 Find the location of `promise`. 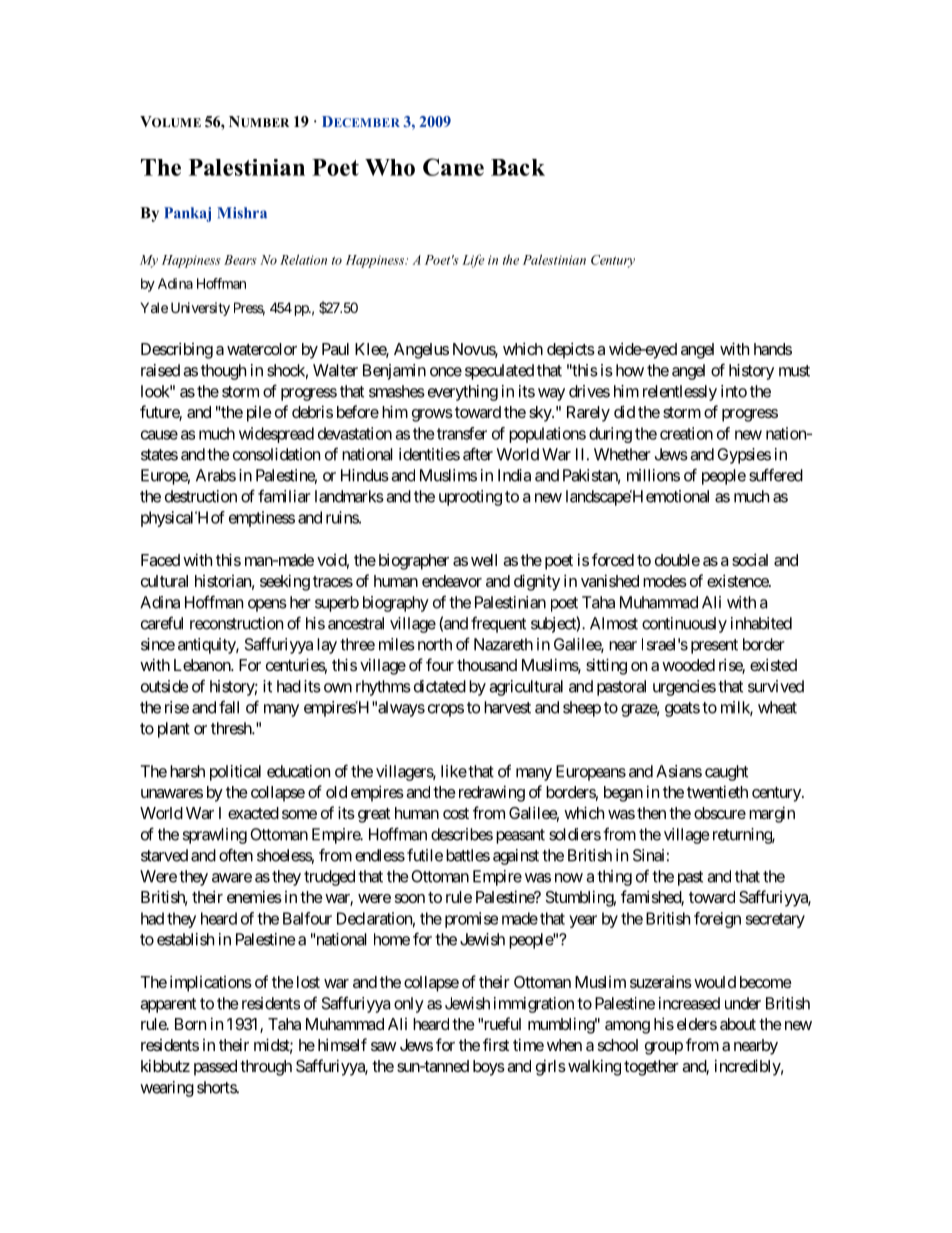

promise is located at coordinates (471, 920).
